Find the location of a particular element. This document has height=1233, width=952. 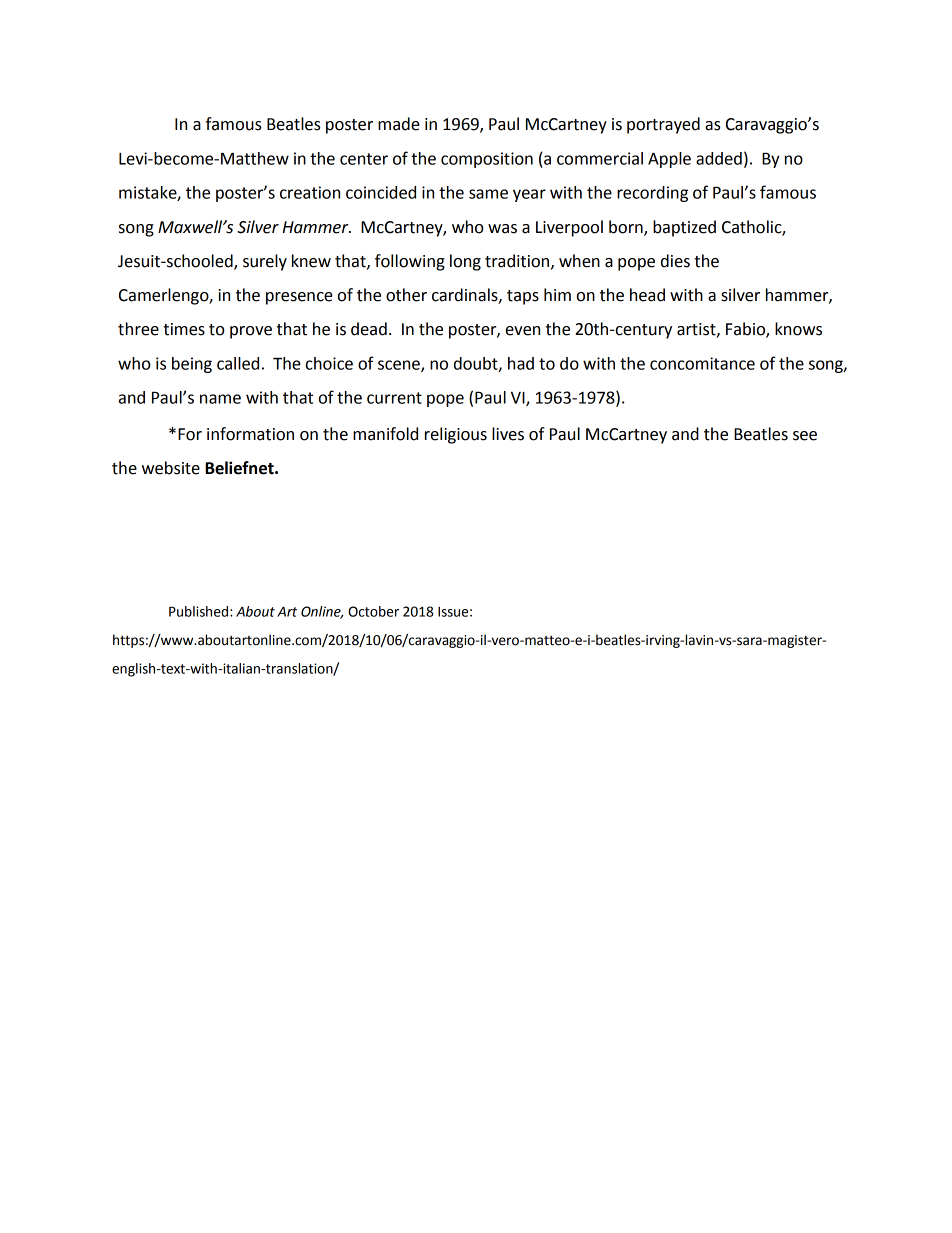

dies is located at coordinates (675, 261).
